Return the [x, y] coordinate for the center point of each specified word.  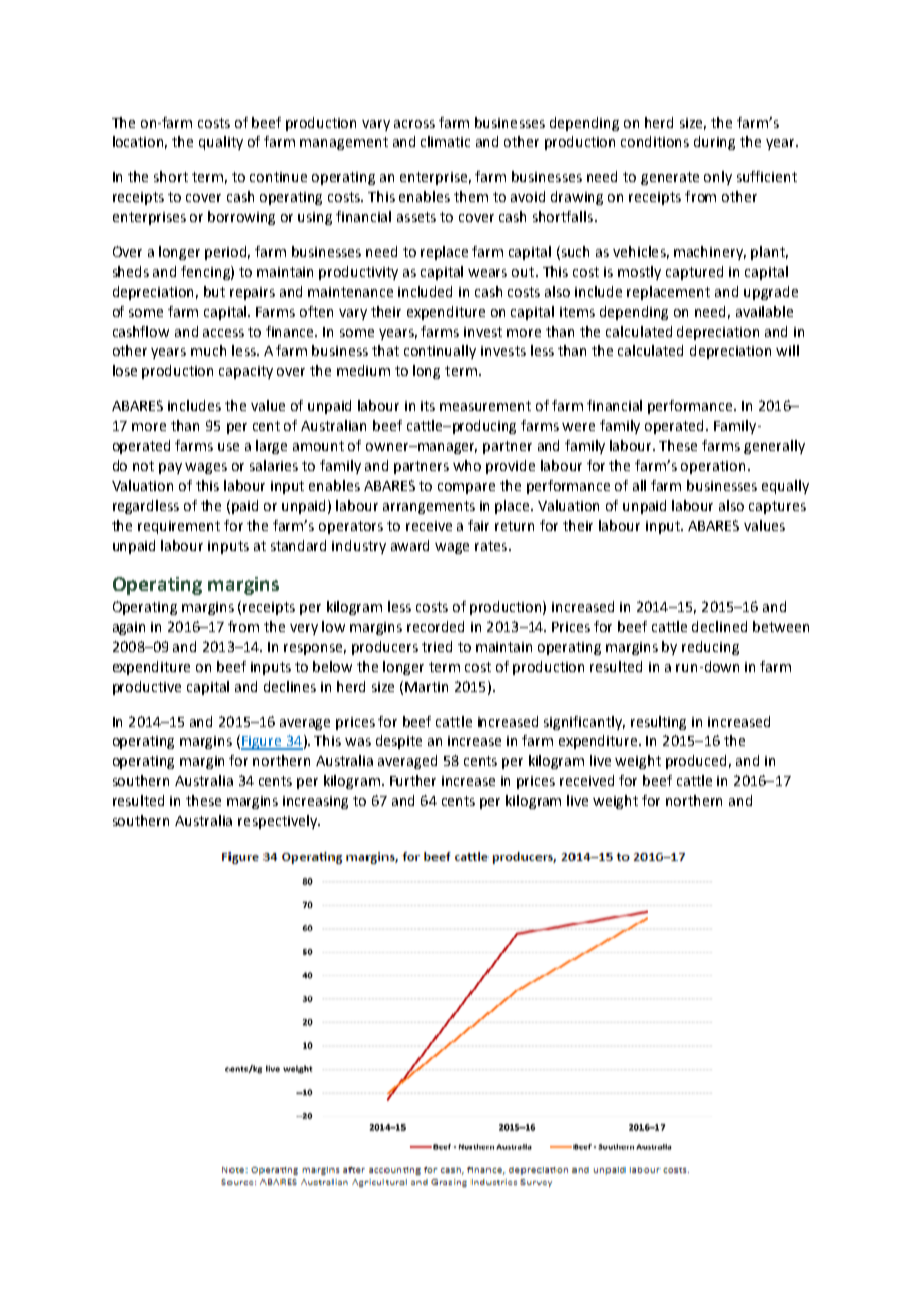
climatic [445, 141]
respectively [279, 822]
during [714, 143]
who [467, 465]
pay [170, 468]
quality [221, 143]
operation [713, 467]
